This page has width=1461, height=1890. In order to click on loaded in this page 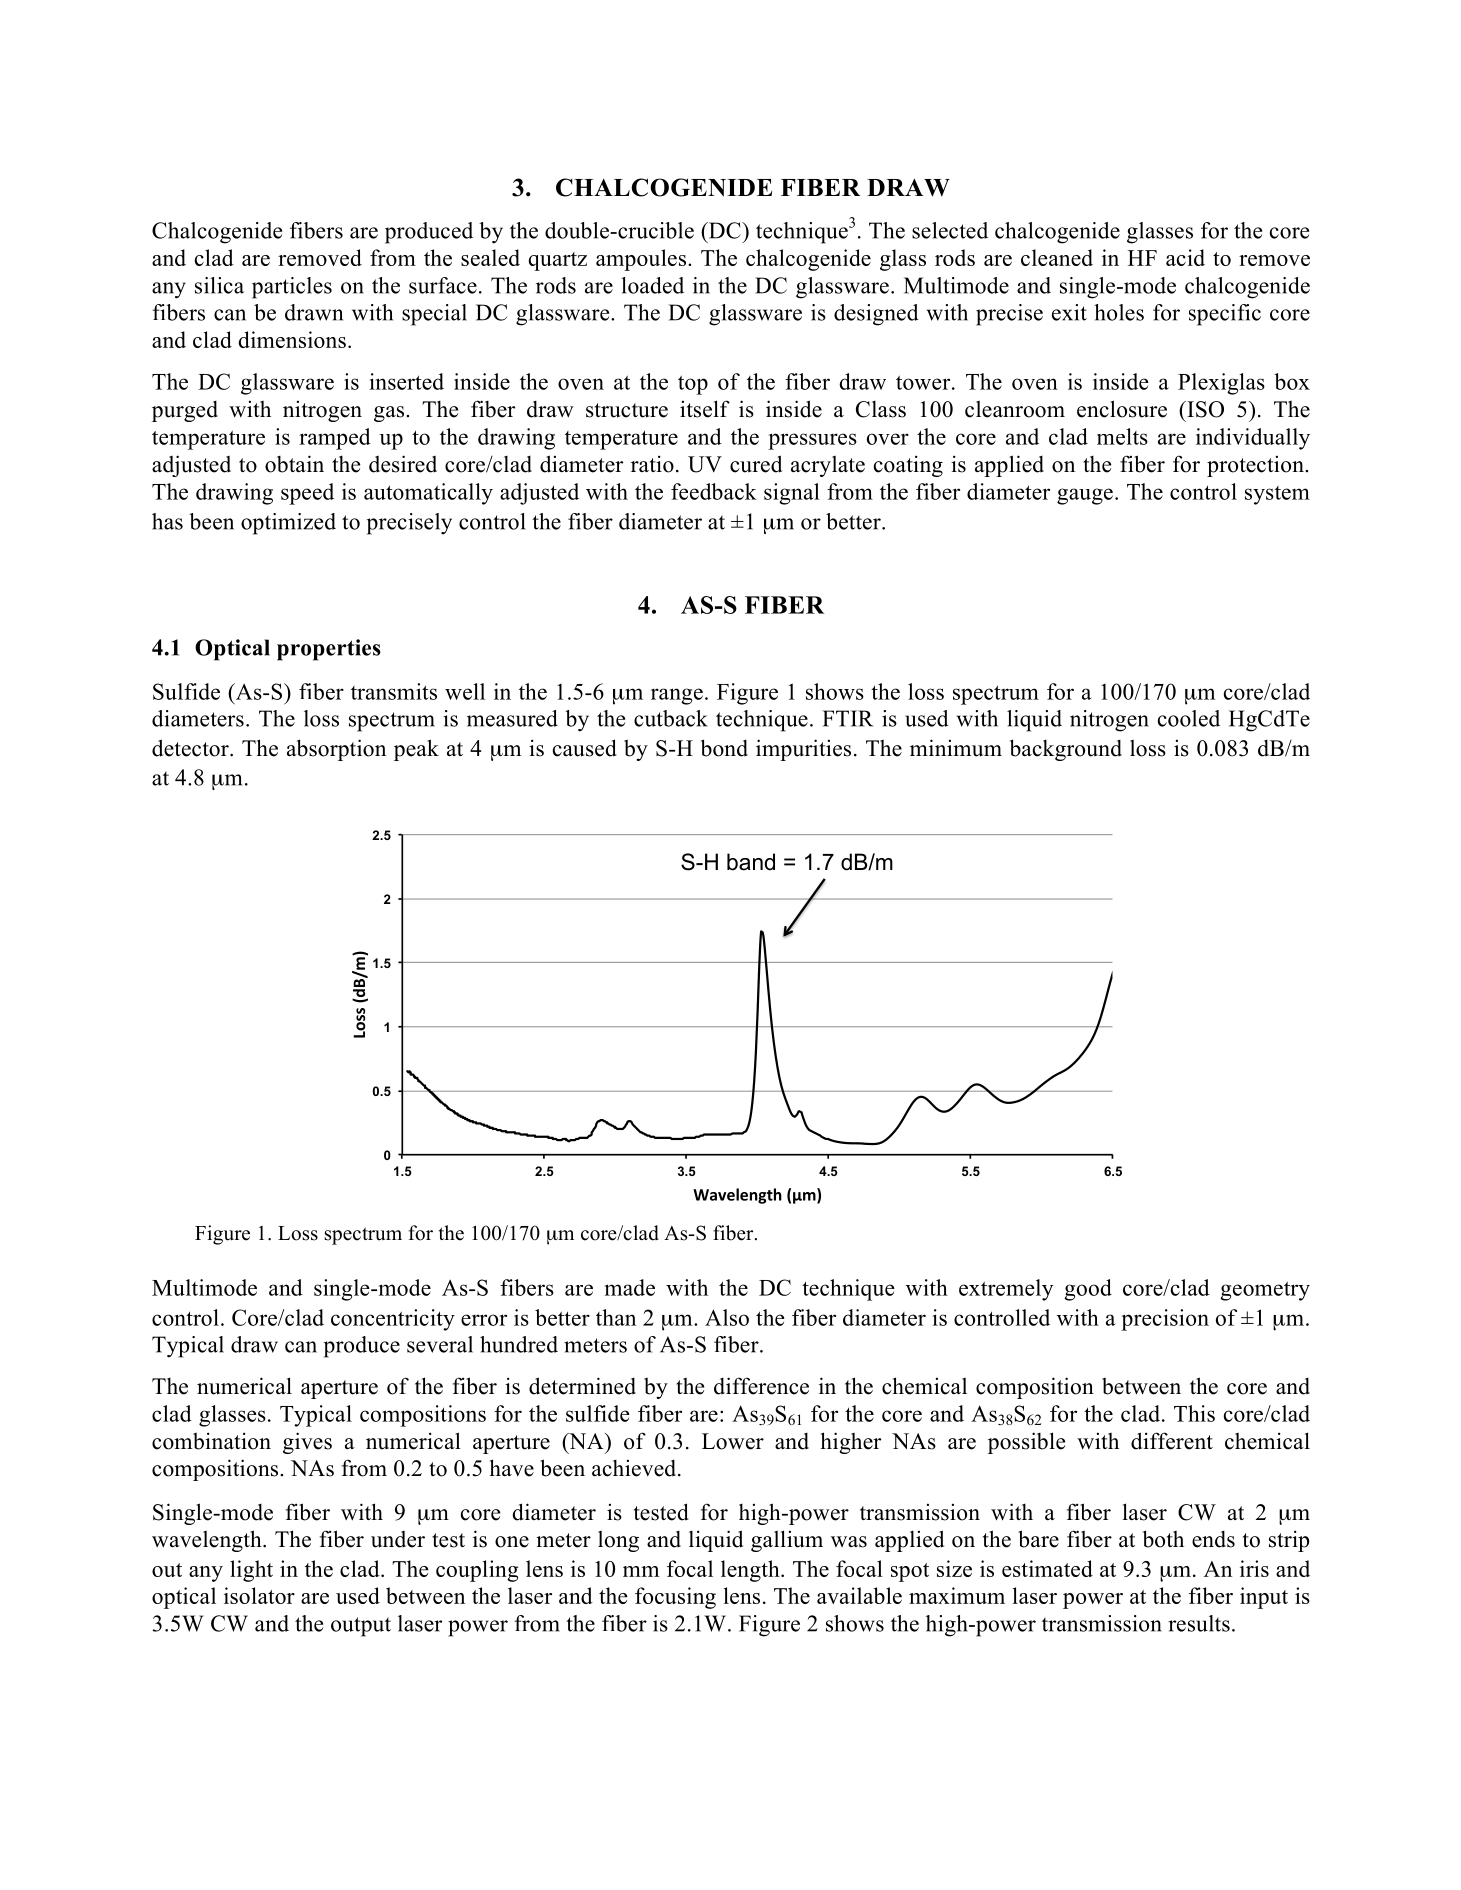, I will do `click(652, 285)`.
